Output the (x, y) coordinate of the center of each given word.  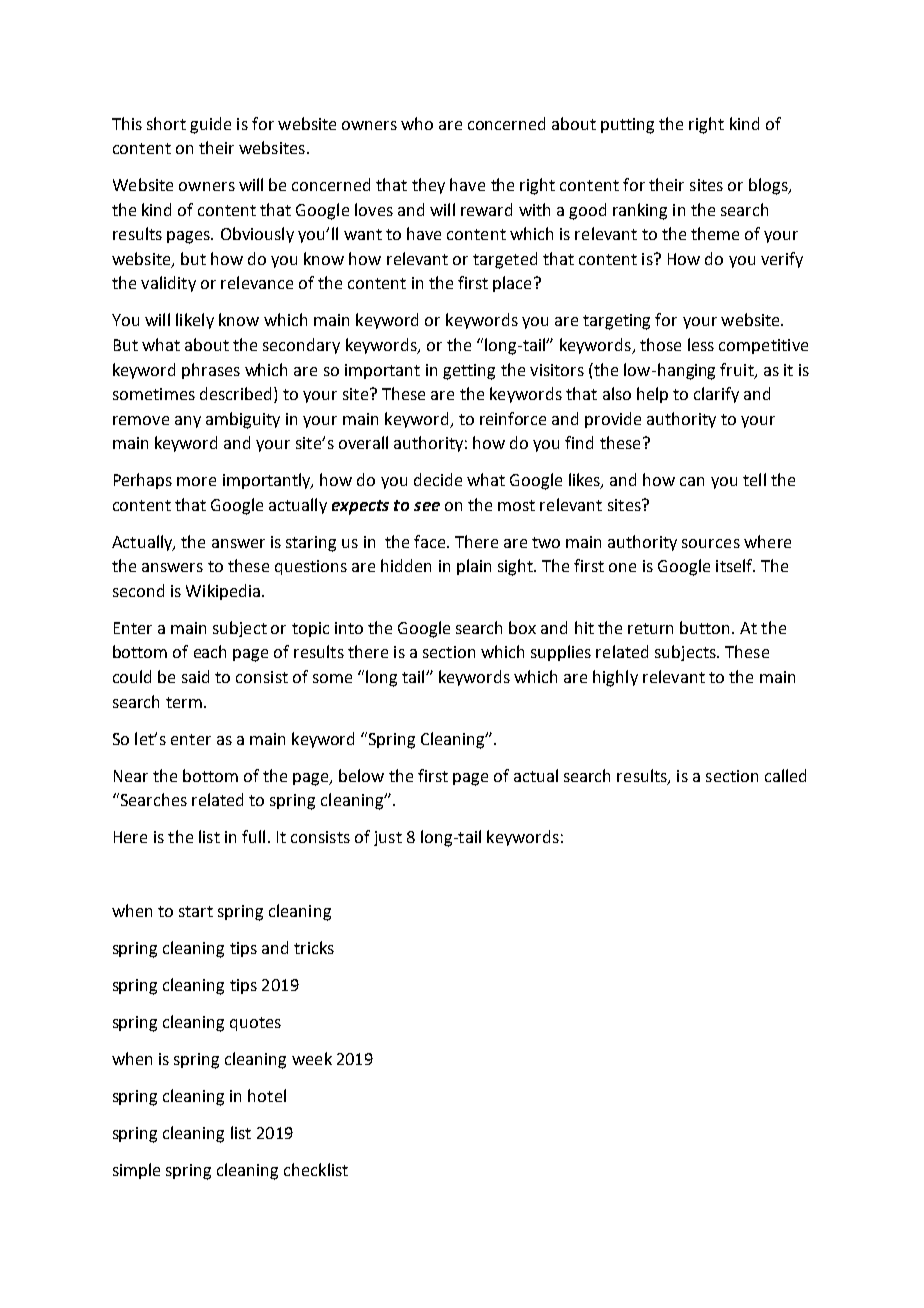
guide (210, 125)
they (428, 186)
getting (469, 372)
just (388, 838)
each (210, 651)
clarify (716, 395)
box (522, 627)
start (196, 911)
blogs (769, 186)
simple (136, 1171)
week (312, 1058)
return (650, 628)
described (235, 393)
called (785, 775)
